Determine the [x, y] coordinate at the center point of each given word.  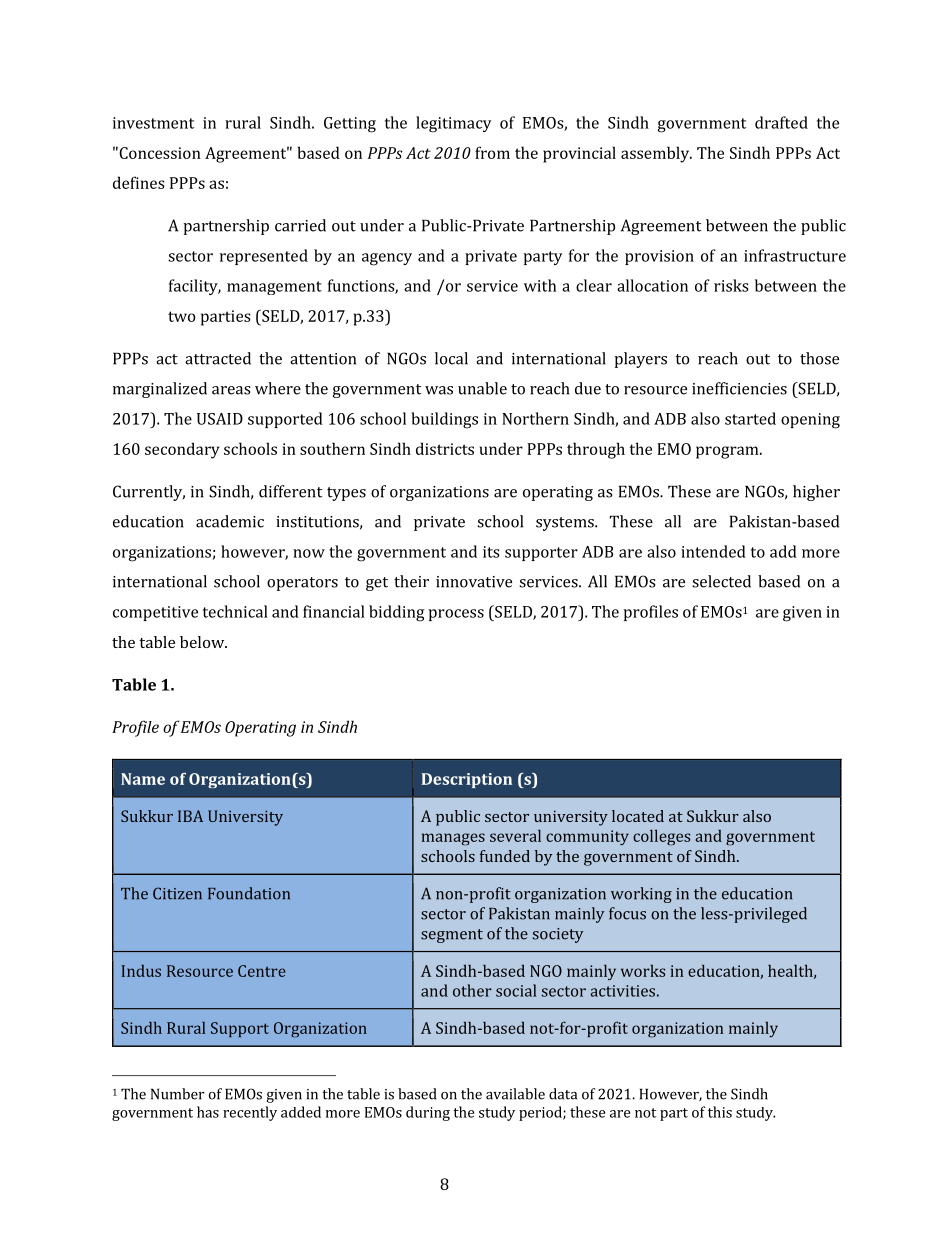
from [492, 152]
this [720, 1112]
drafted [781, 122]
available [515, 1094]
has [208, 1112]
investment [153, 123]
